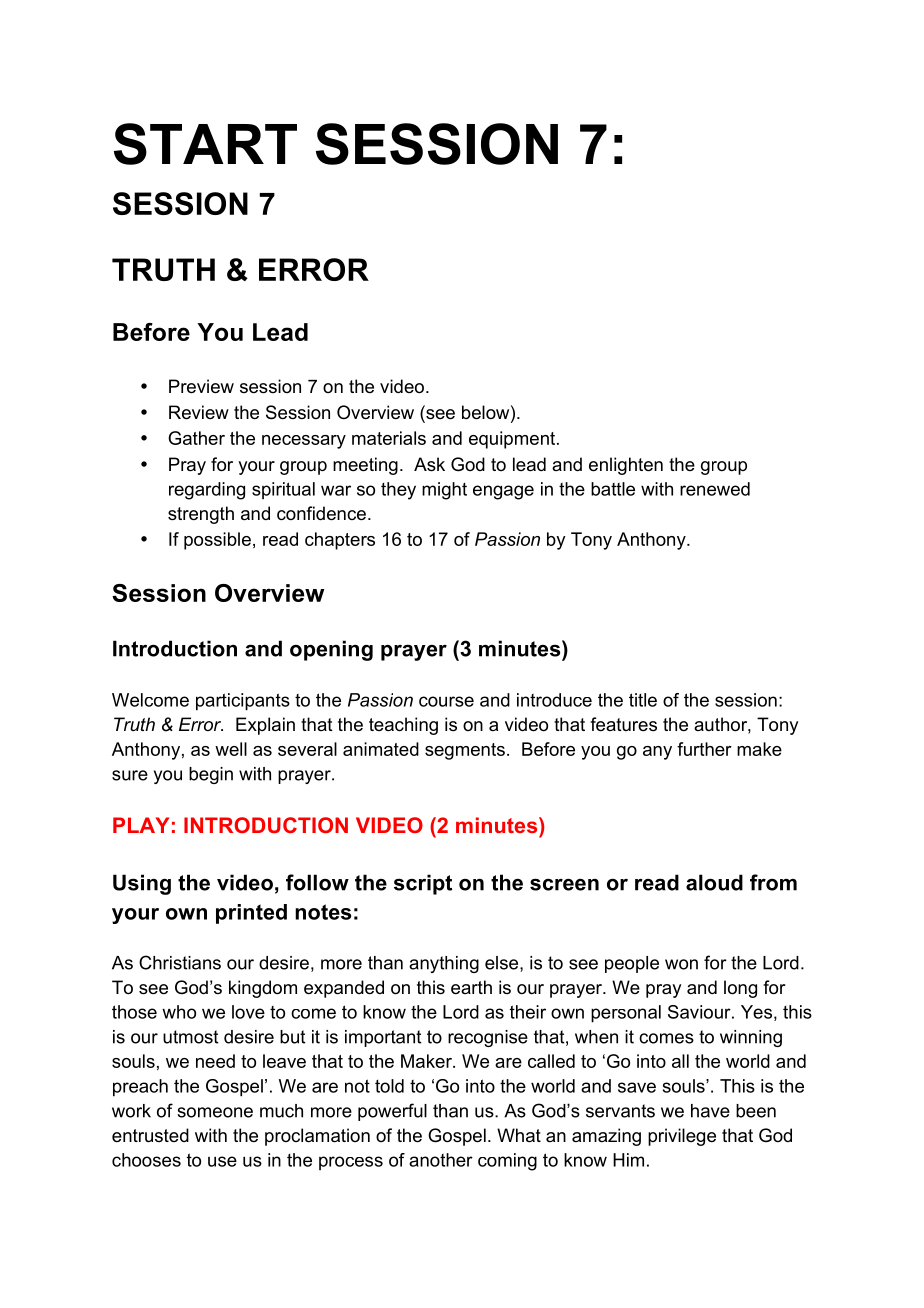 This screenshot has height=1308, width=924. Describe the element at coordinates (389, 438) in the screenshot. I see `materials` at that location.
